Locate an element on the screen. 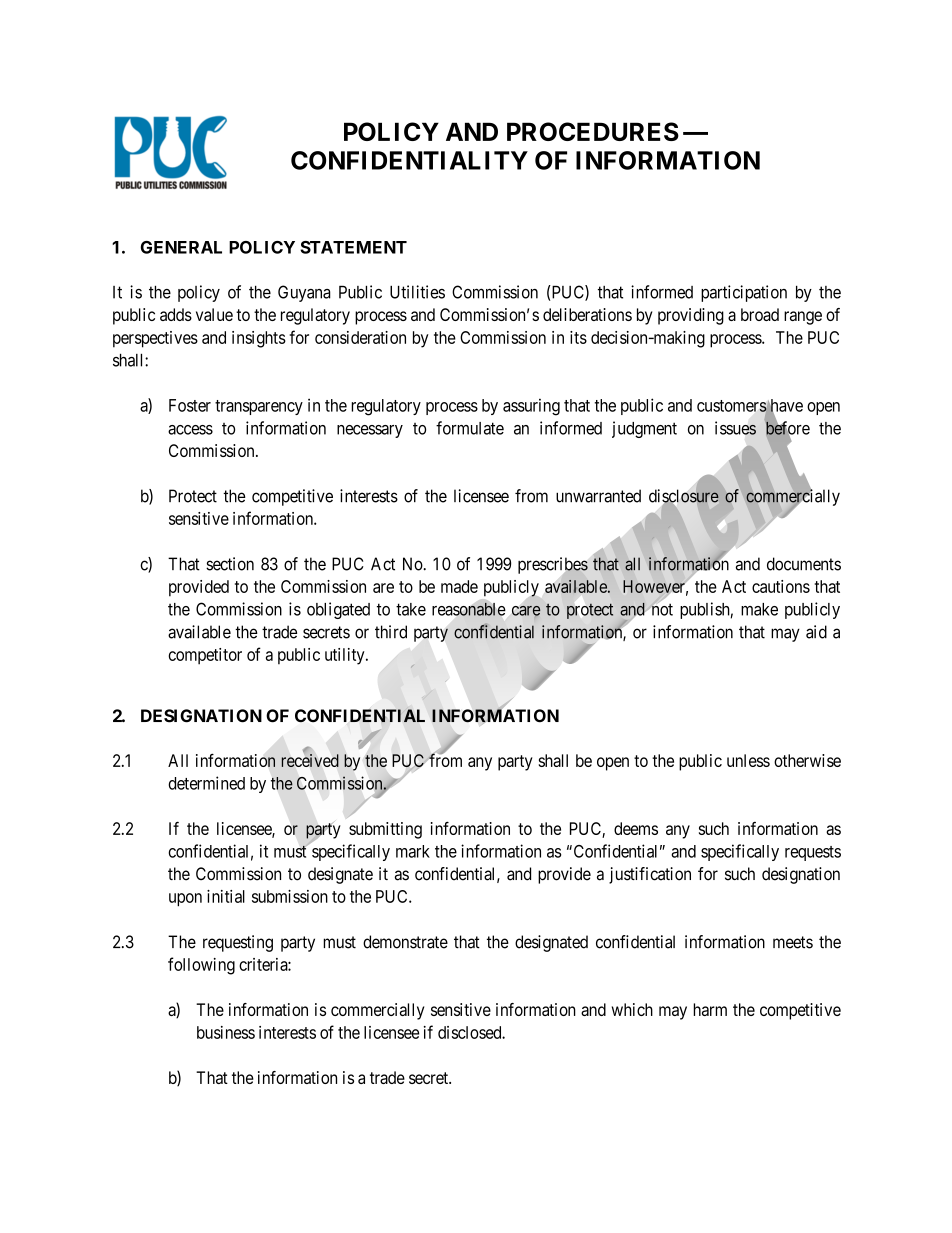 This screenshot has width=952, height=1233. business is located at coordinates (226, 1032).
